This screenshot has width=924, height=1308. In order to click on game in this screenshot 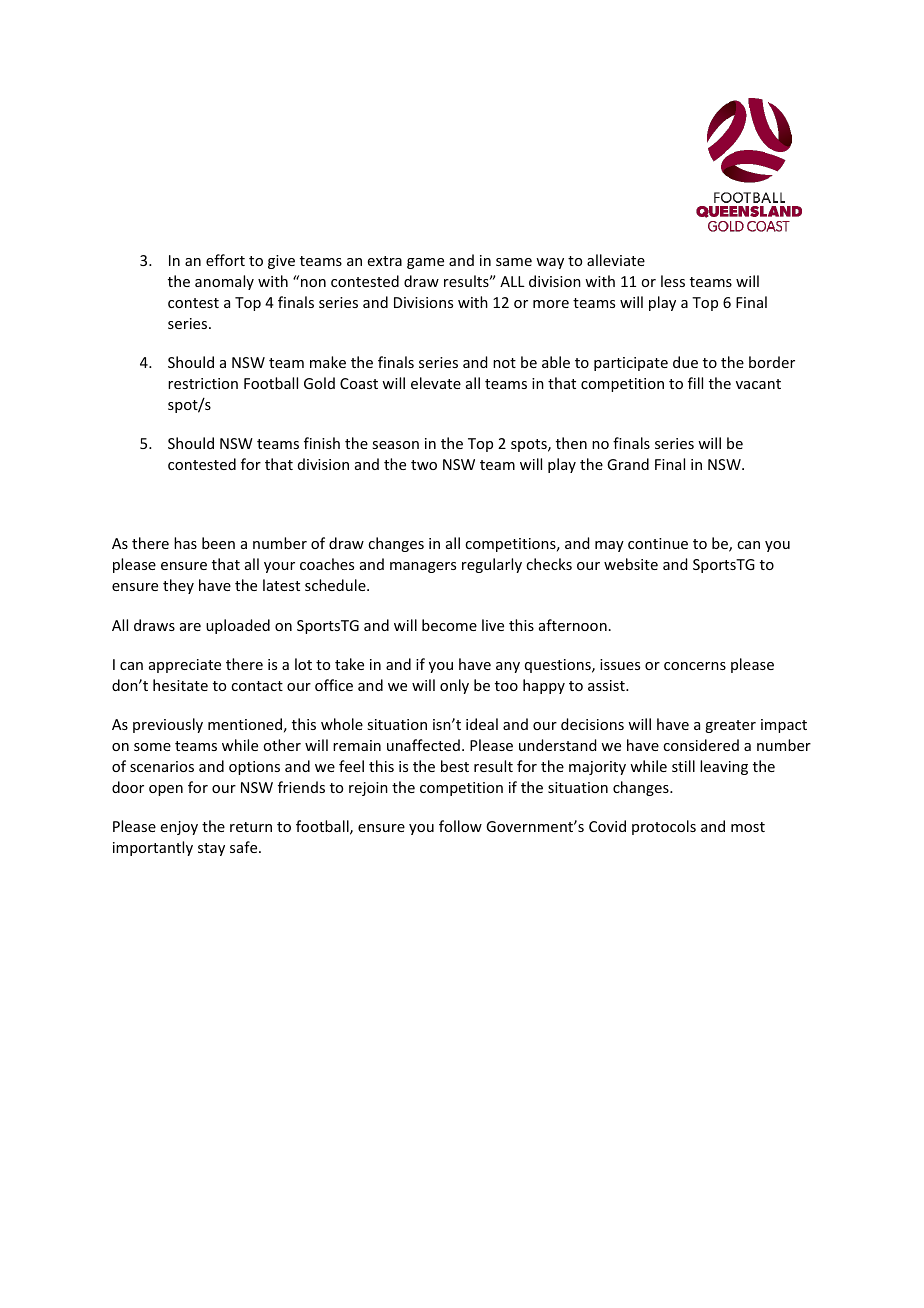, I will do `click(425, 263)`.
